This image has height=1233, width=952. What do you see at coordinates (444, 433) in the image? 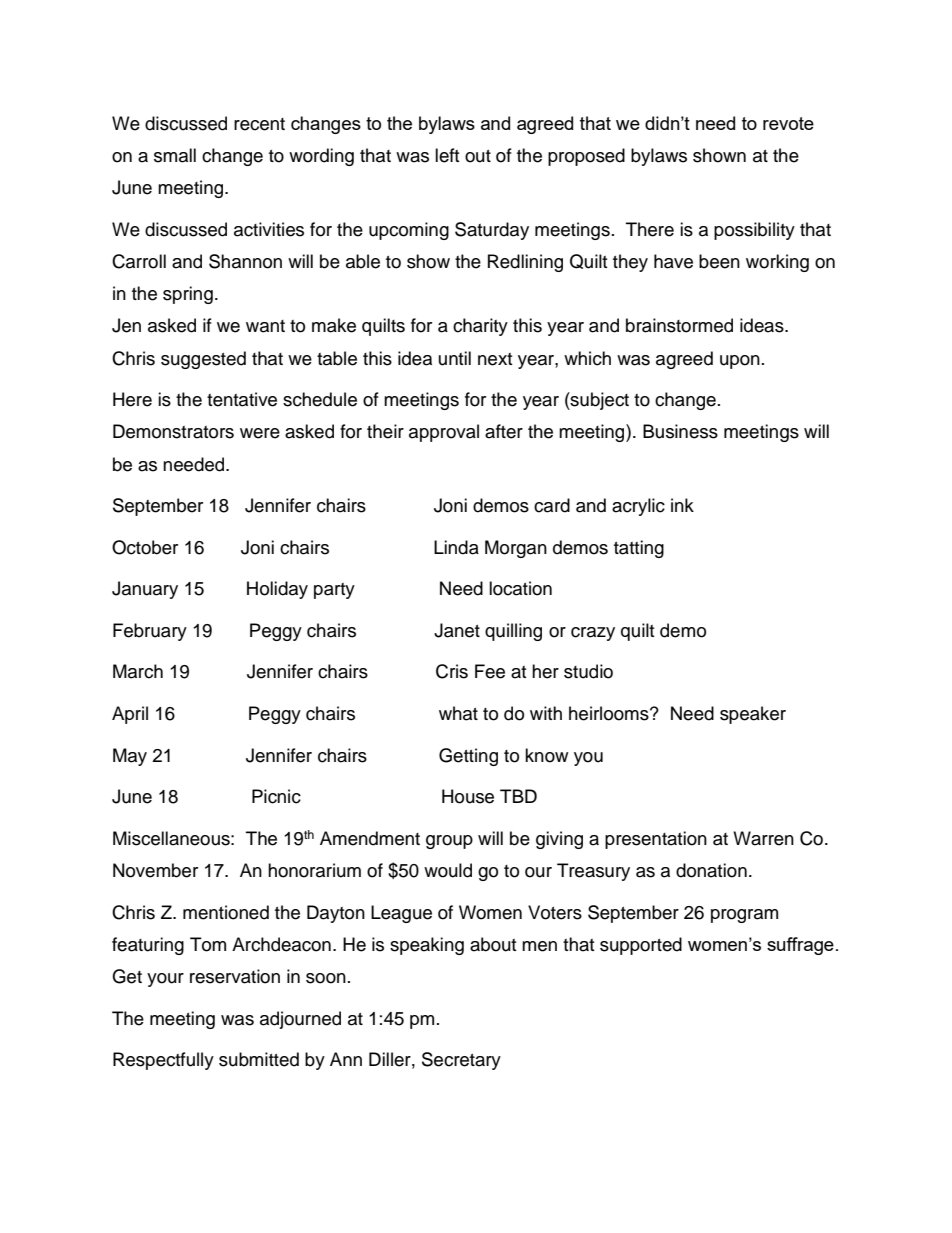
I see `approval` at bounding box center [444, 433].
